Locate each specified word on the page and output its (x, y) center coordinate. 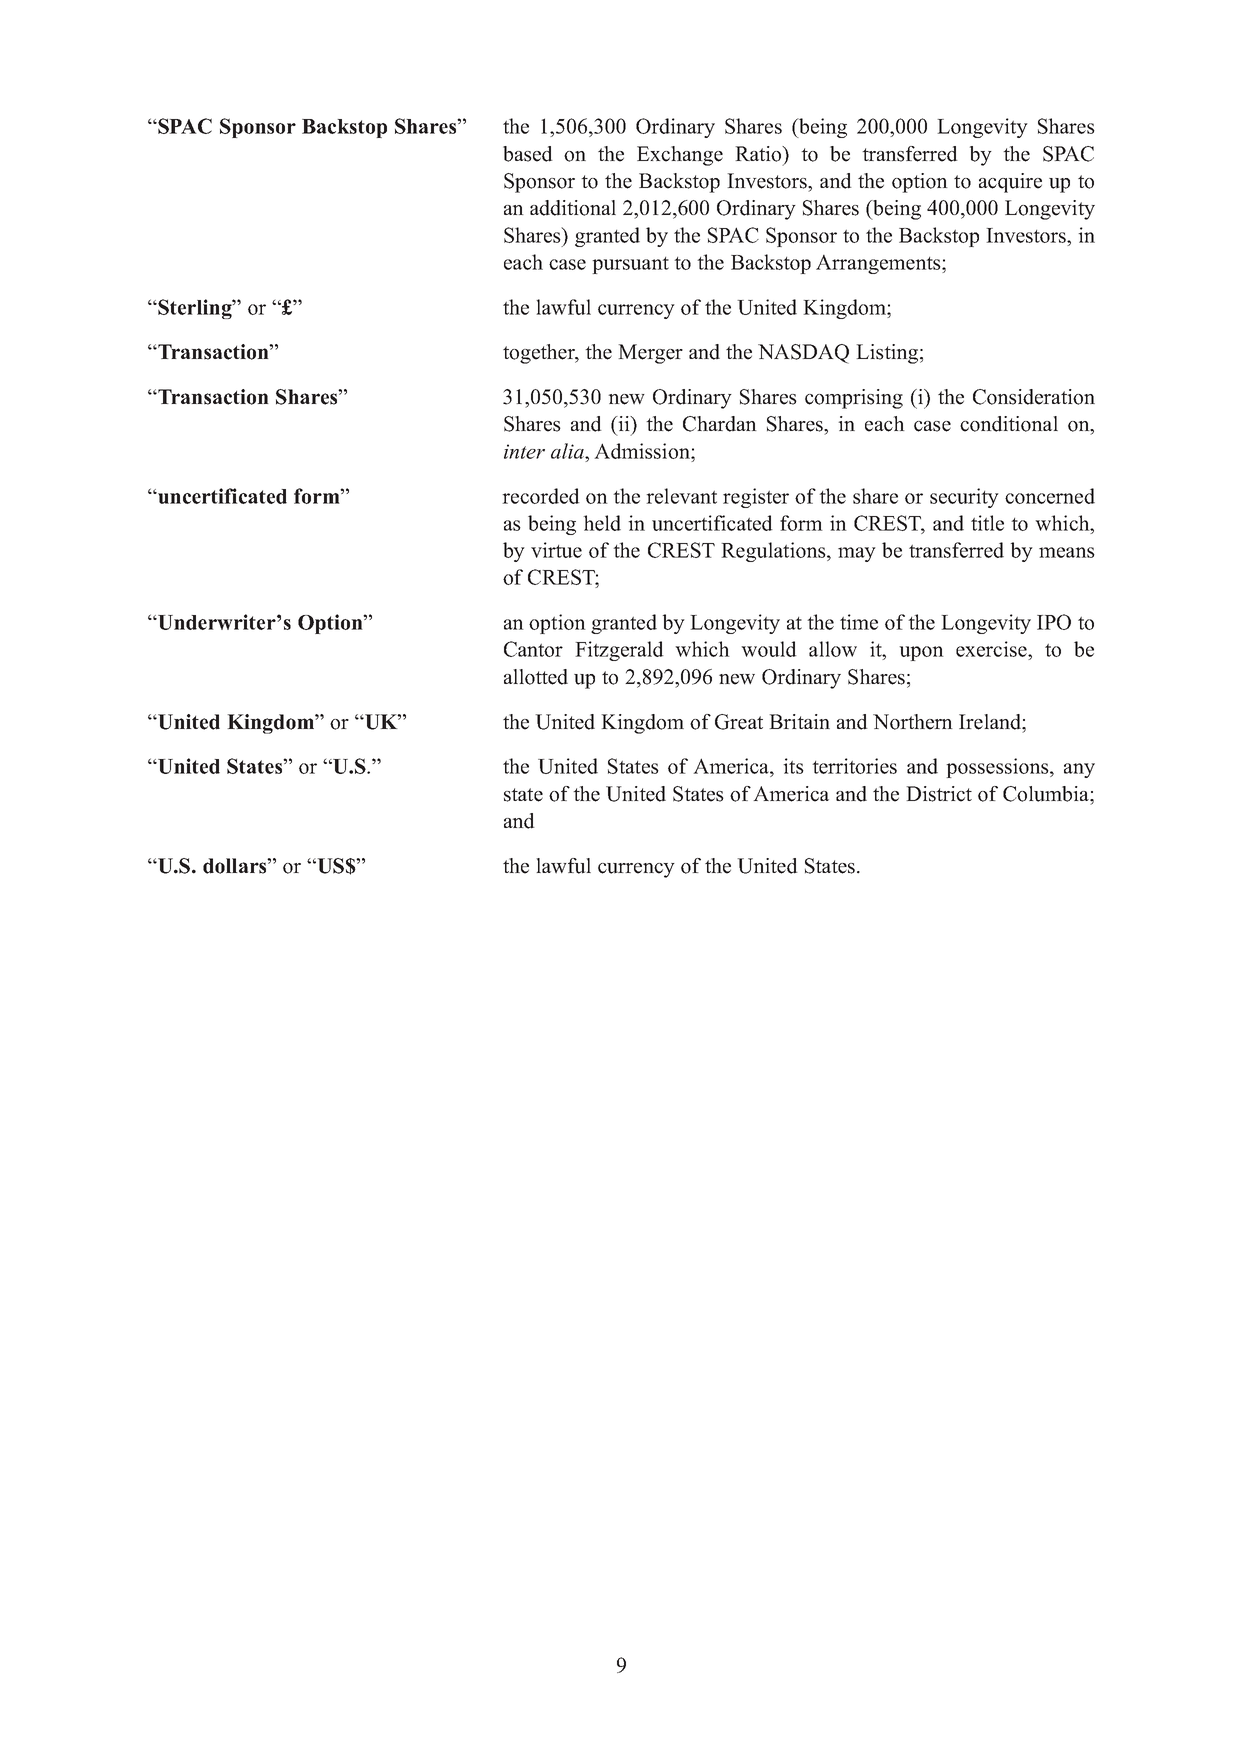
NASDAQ (803, 354)
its (793, 766)
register (756, 498)
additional (573, 208)
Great (739, 722)
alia (568, 451)
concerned (1050, 496)
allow (833, 649)
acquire (1010, 183)
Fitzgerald (619, 651)
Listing (887, 354)
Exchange (680, 156)
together (540, 354)
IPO (1054, 622)
